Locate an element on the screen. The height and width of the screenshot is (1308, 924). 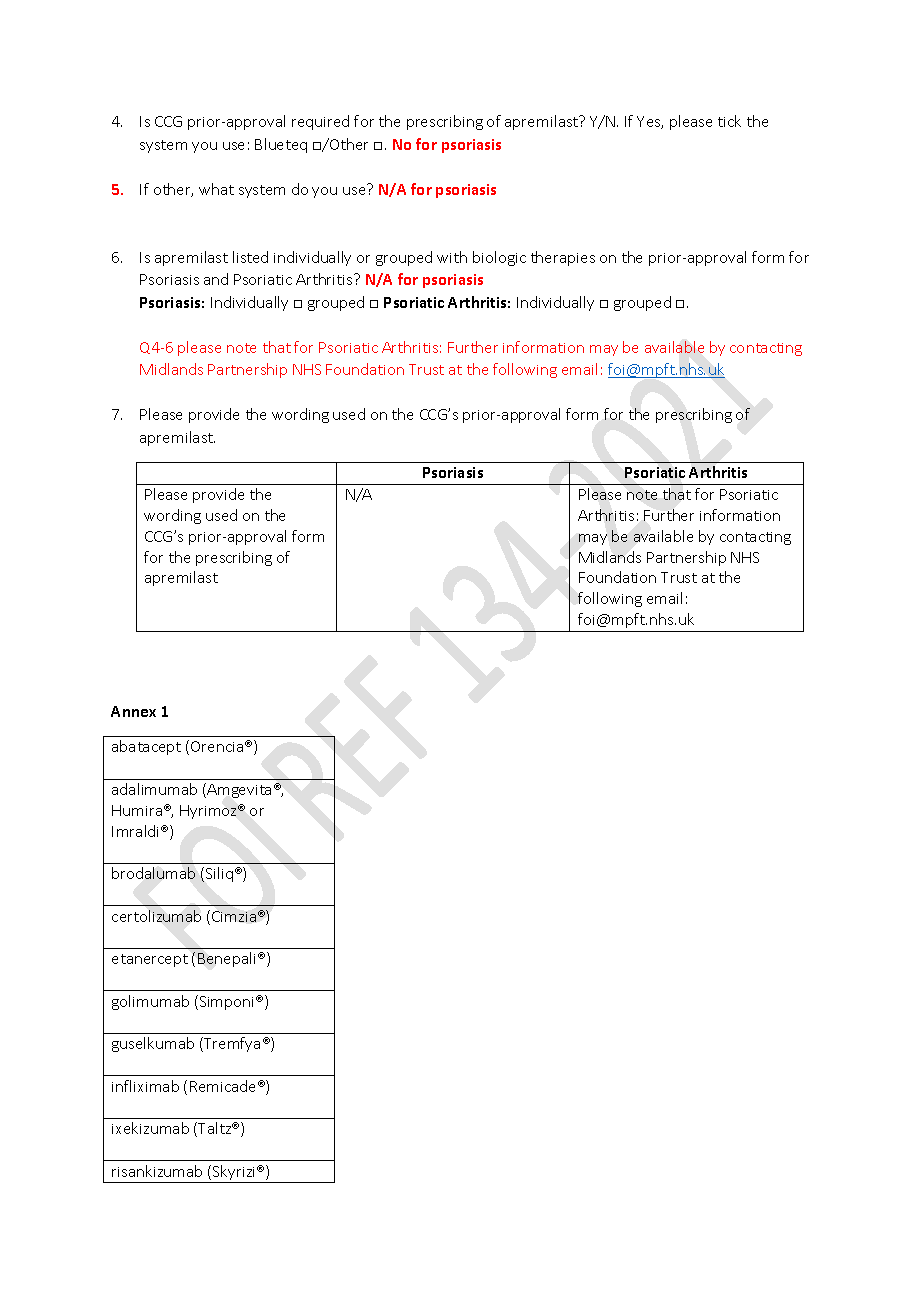
what is located at coordinates (216, 189).
